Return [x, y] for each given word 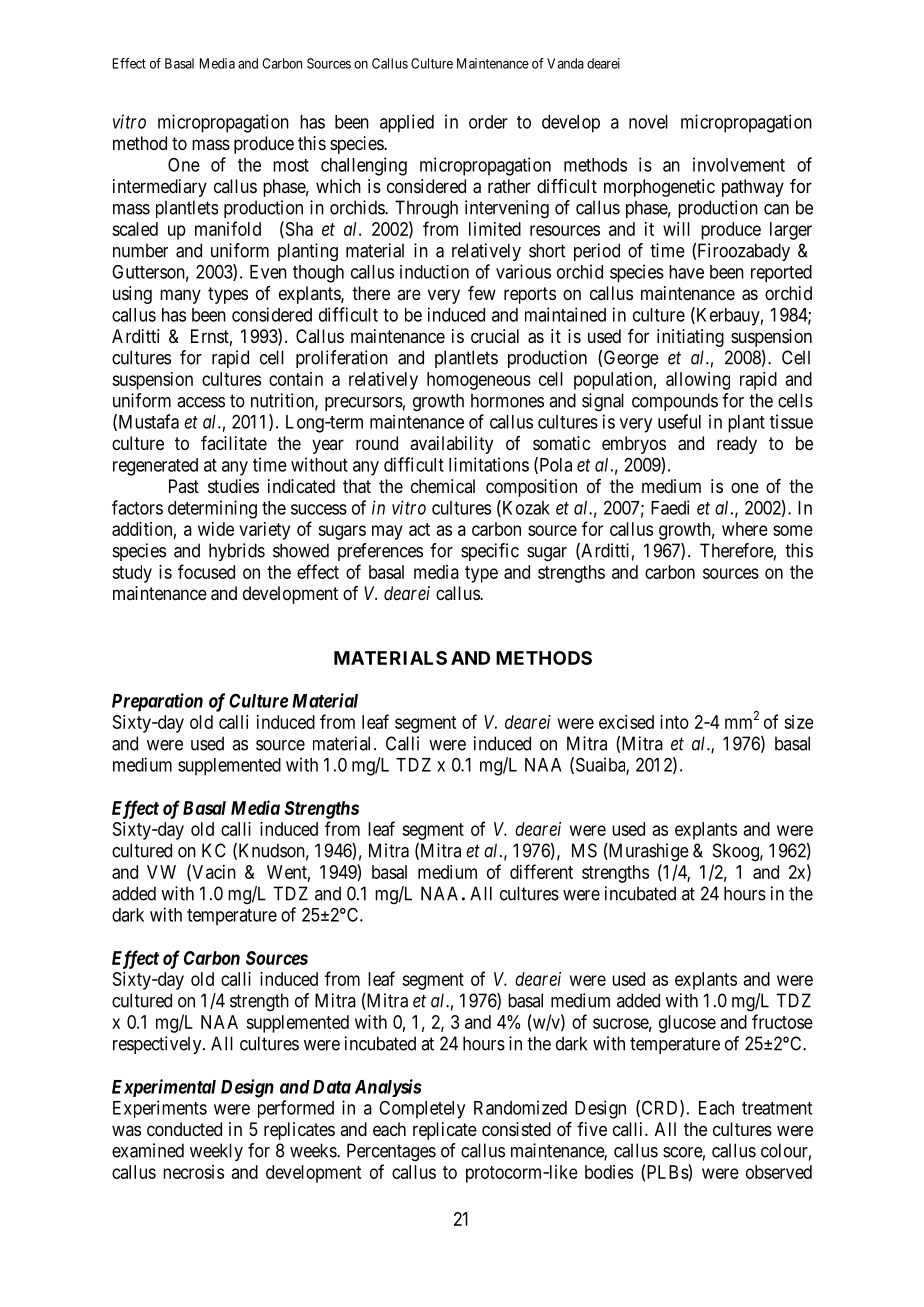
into [674, 722]
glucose [687, 1024]
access [201, 402]
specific [490, 552]
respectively [158, 1045]
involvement [739, 164]
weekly [216, 1152]
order [488, 122]
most [291, 165]
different [541, 871]
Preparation [157, 702]
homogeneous [479, 381]
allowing [698, 381]
